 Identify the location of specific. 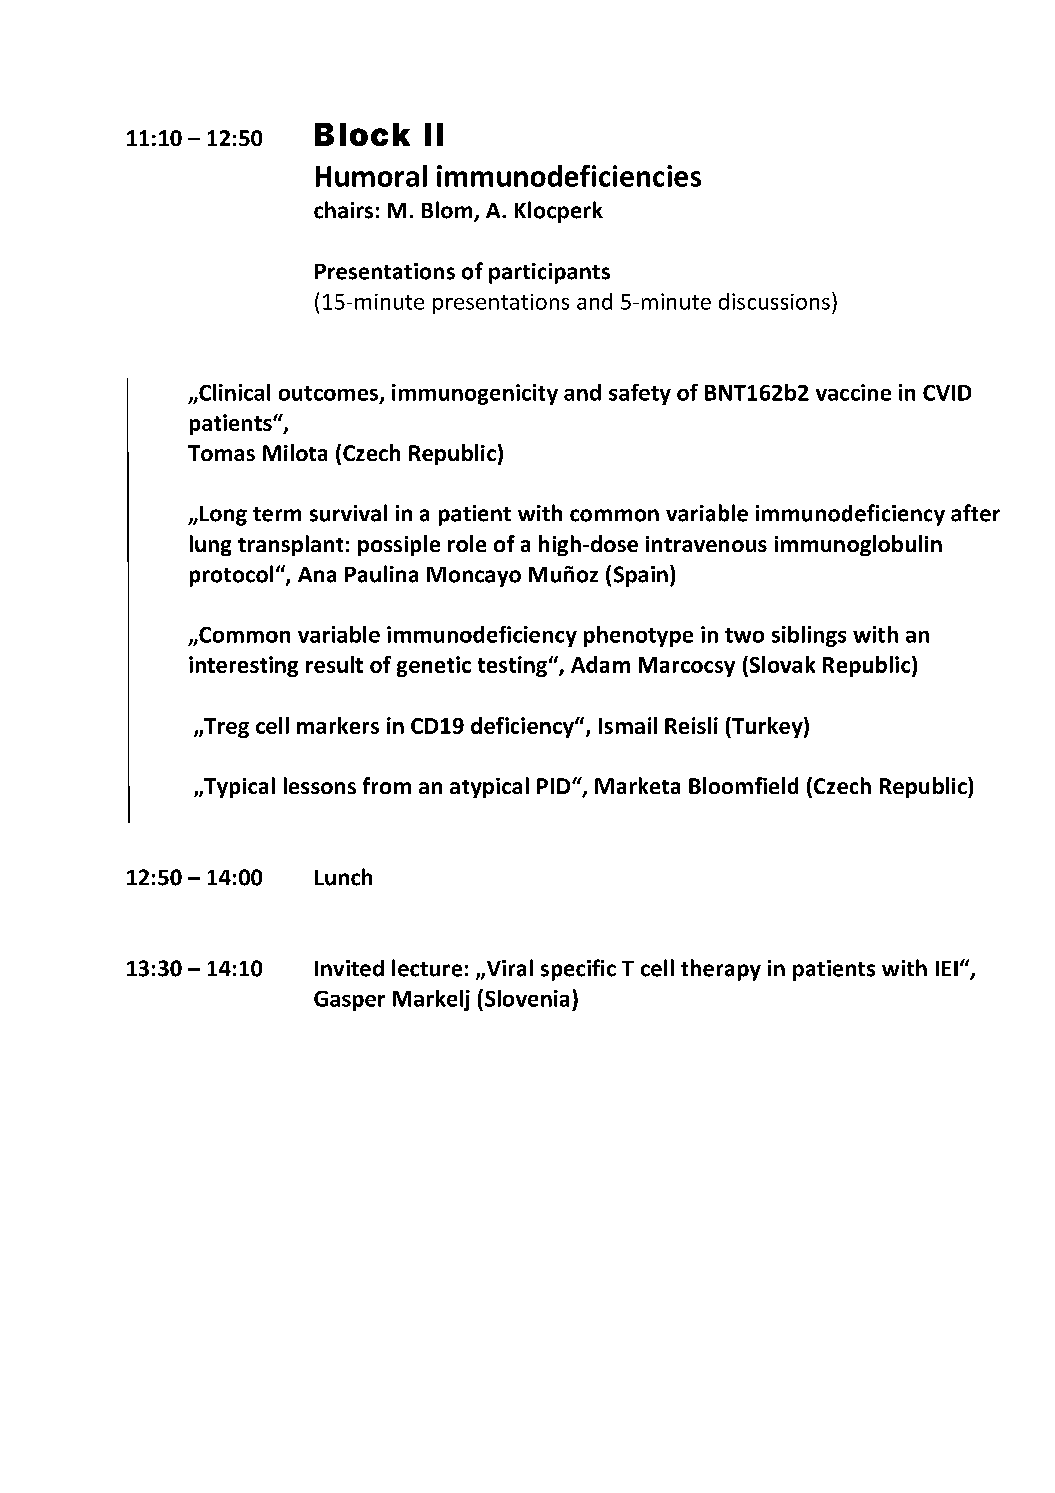
(578, 970).
